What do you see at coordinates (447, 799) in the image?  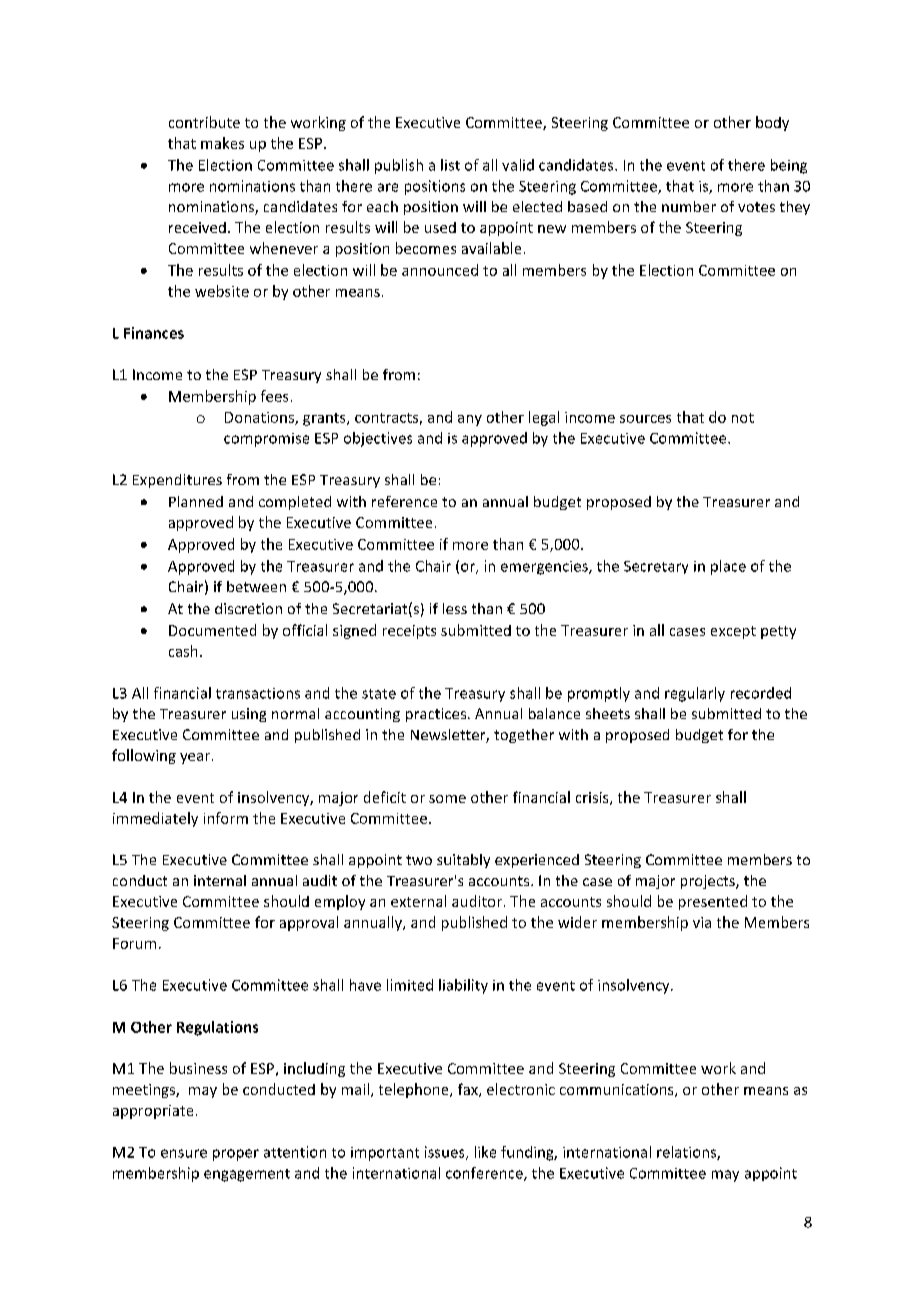 I see `some` at bounding box center [447, 799].
